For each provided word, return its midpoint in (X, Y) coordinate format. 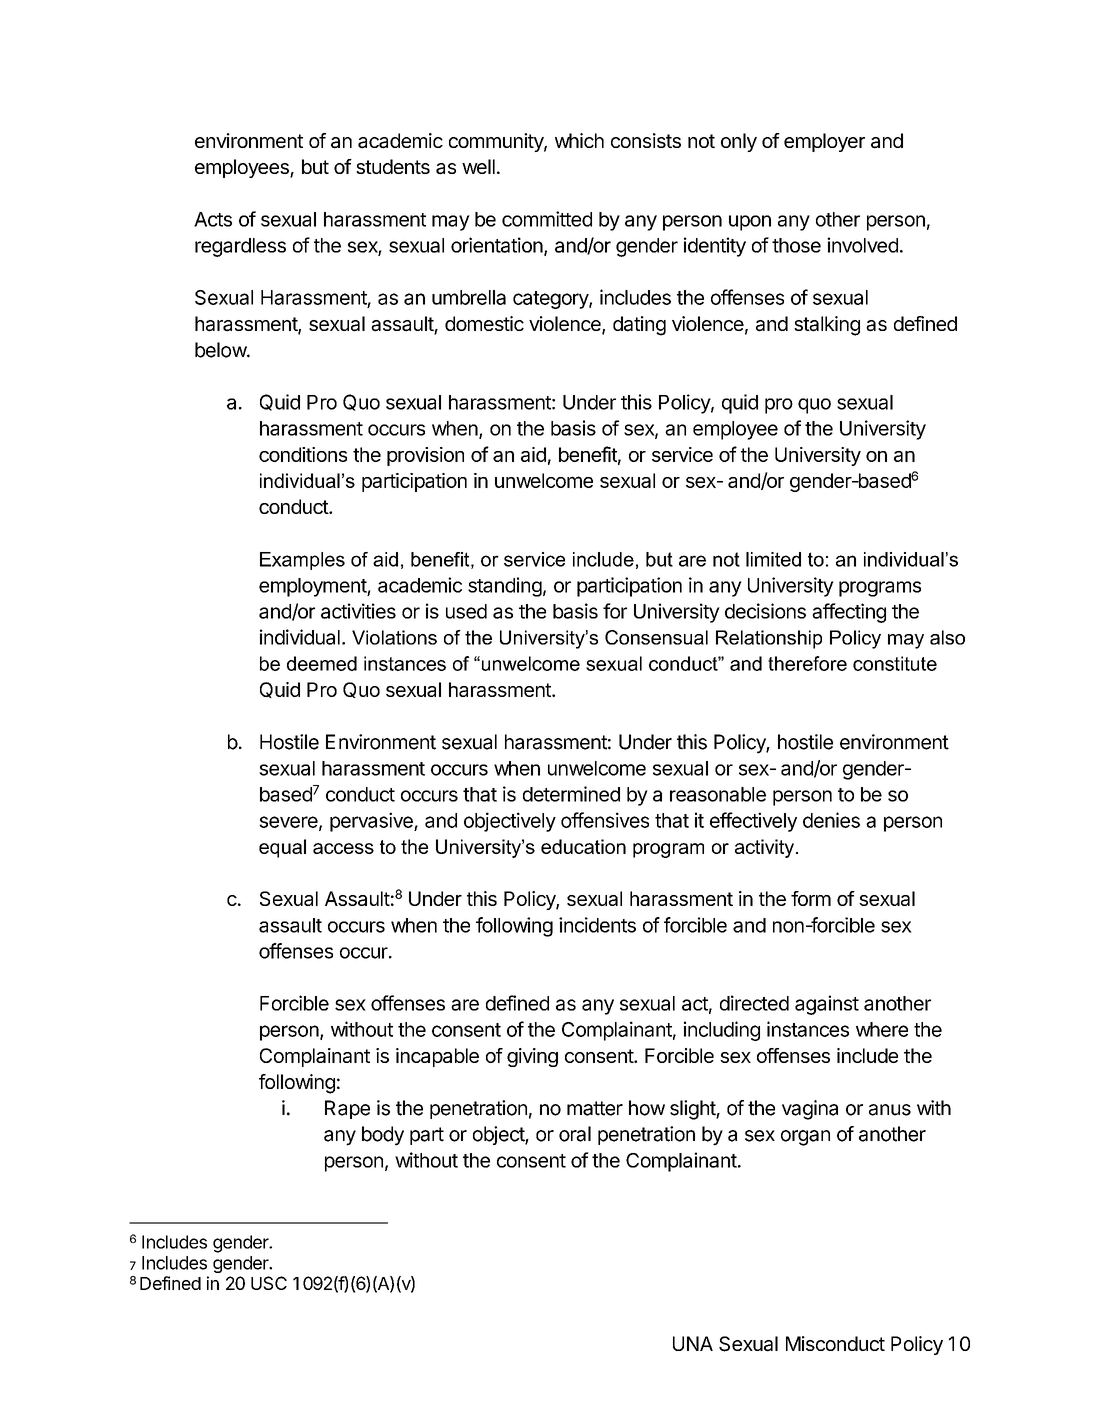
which (579, 140)
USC (269, 1283)
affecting (849, 613)
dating (639, 326)
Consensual (656, 637)
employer (824, 142)
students (393, 166)
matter (595, 1108)
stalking (827, 326)
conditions (303, 454)
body (383, 1136)
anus (890, 1110)
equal (282, 848)
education (583, 846)
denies (831, 820)
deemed (322, 663)
